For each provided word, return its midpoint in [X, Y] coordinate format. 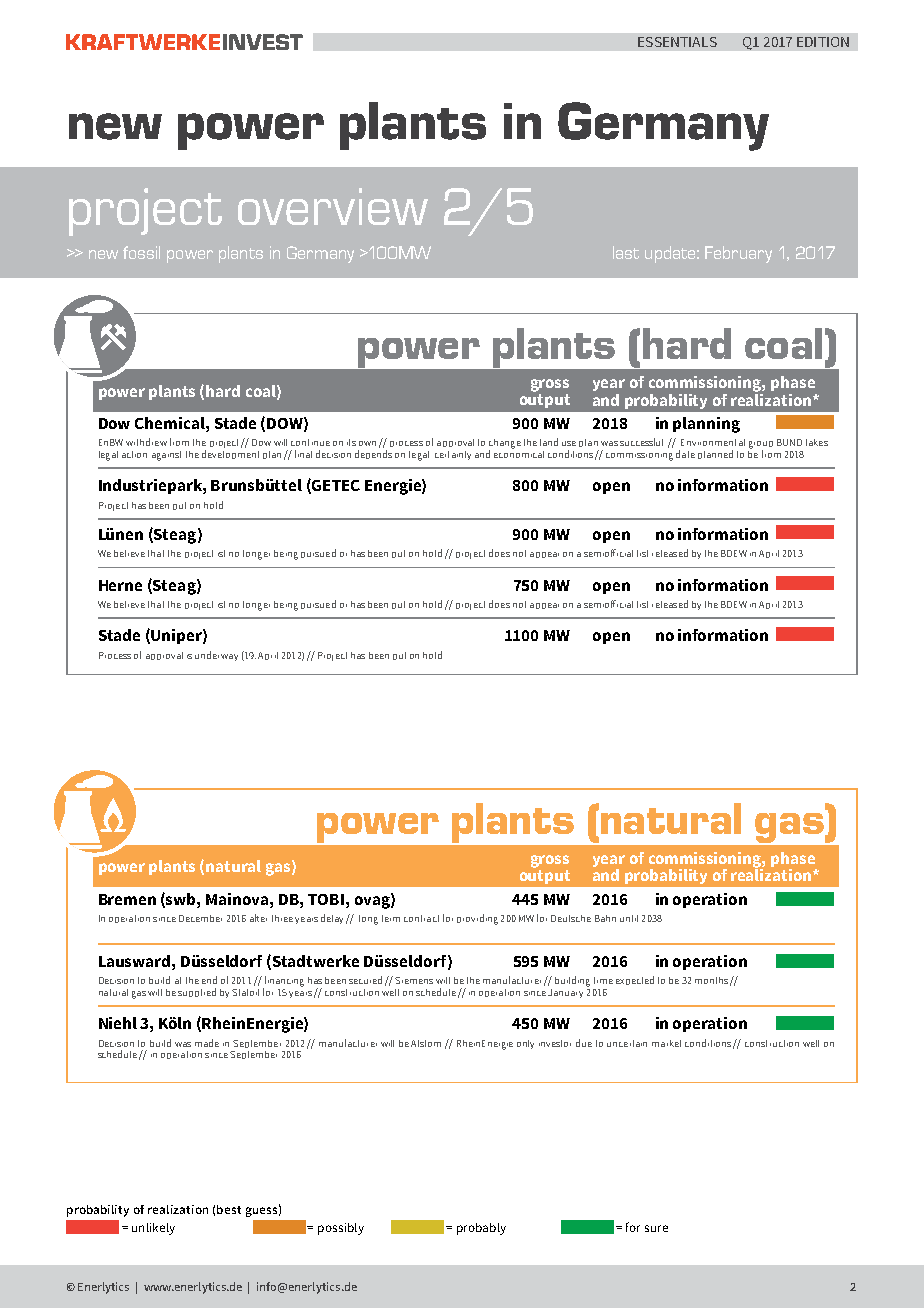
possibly [341, 1229]
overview [333, 206]
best [229, 1209]
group [761, 446]
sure [656, 1228]
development [230, 454]
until [629, 918]
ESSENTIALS [677, 42]
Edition [823, 42]
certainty [453, 455]
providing [477, 919]
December [200, 918]
